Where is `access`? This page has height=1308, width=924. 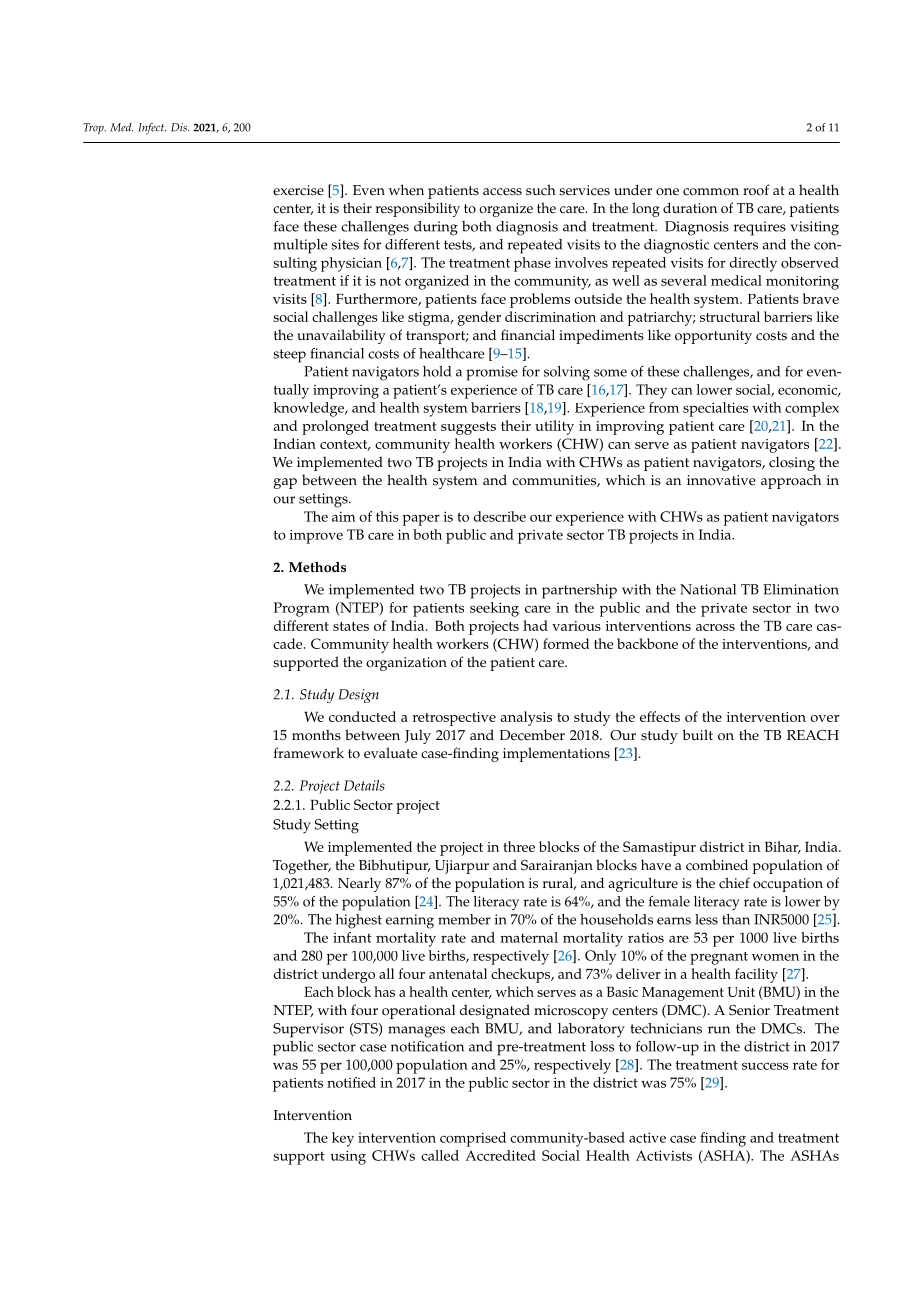 access is located at coordinates (502, 192).
